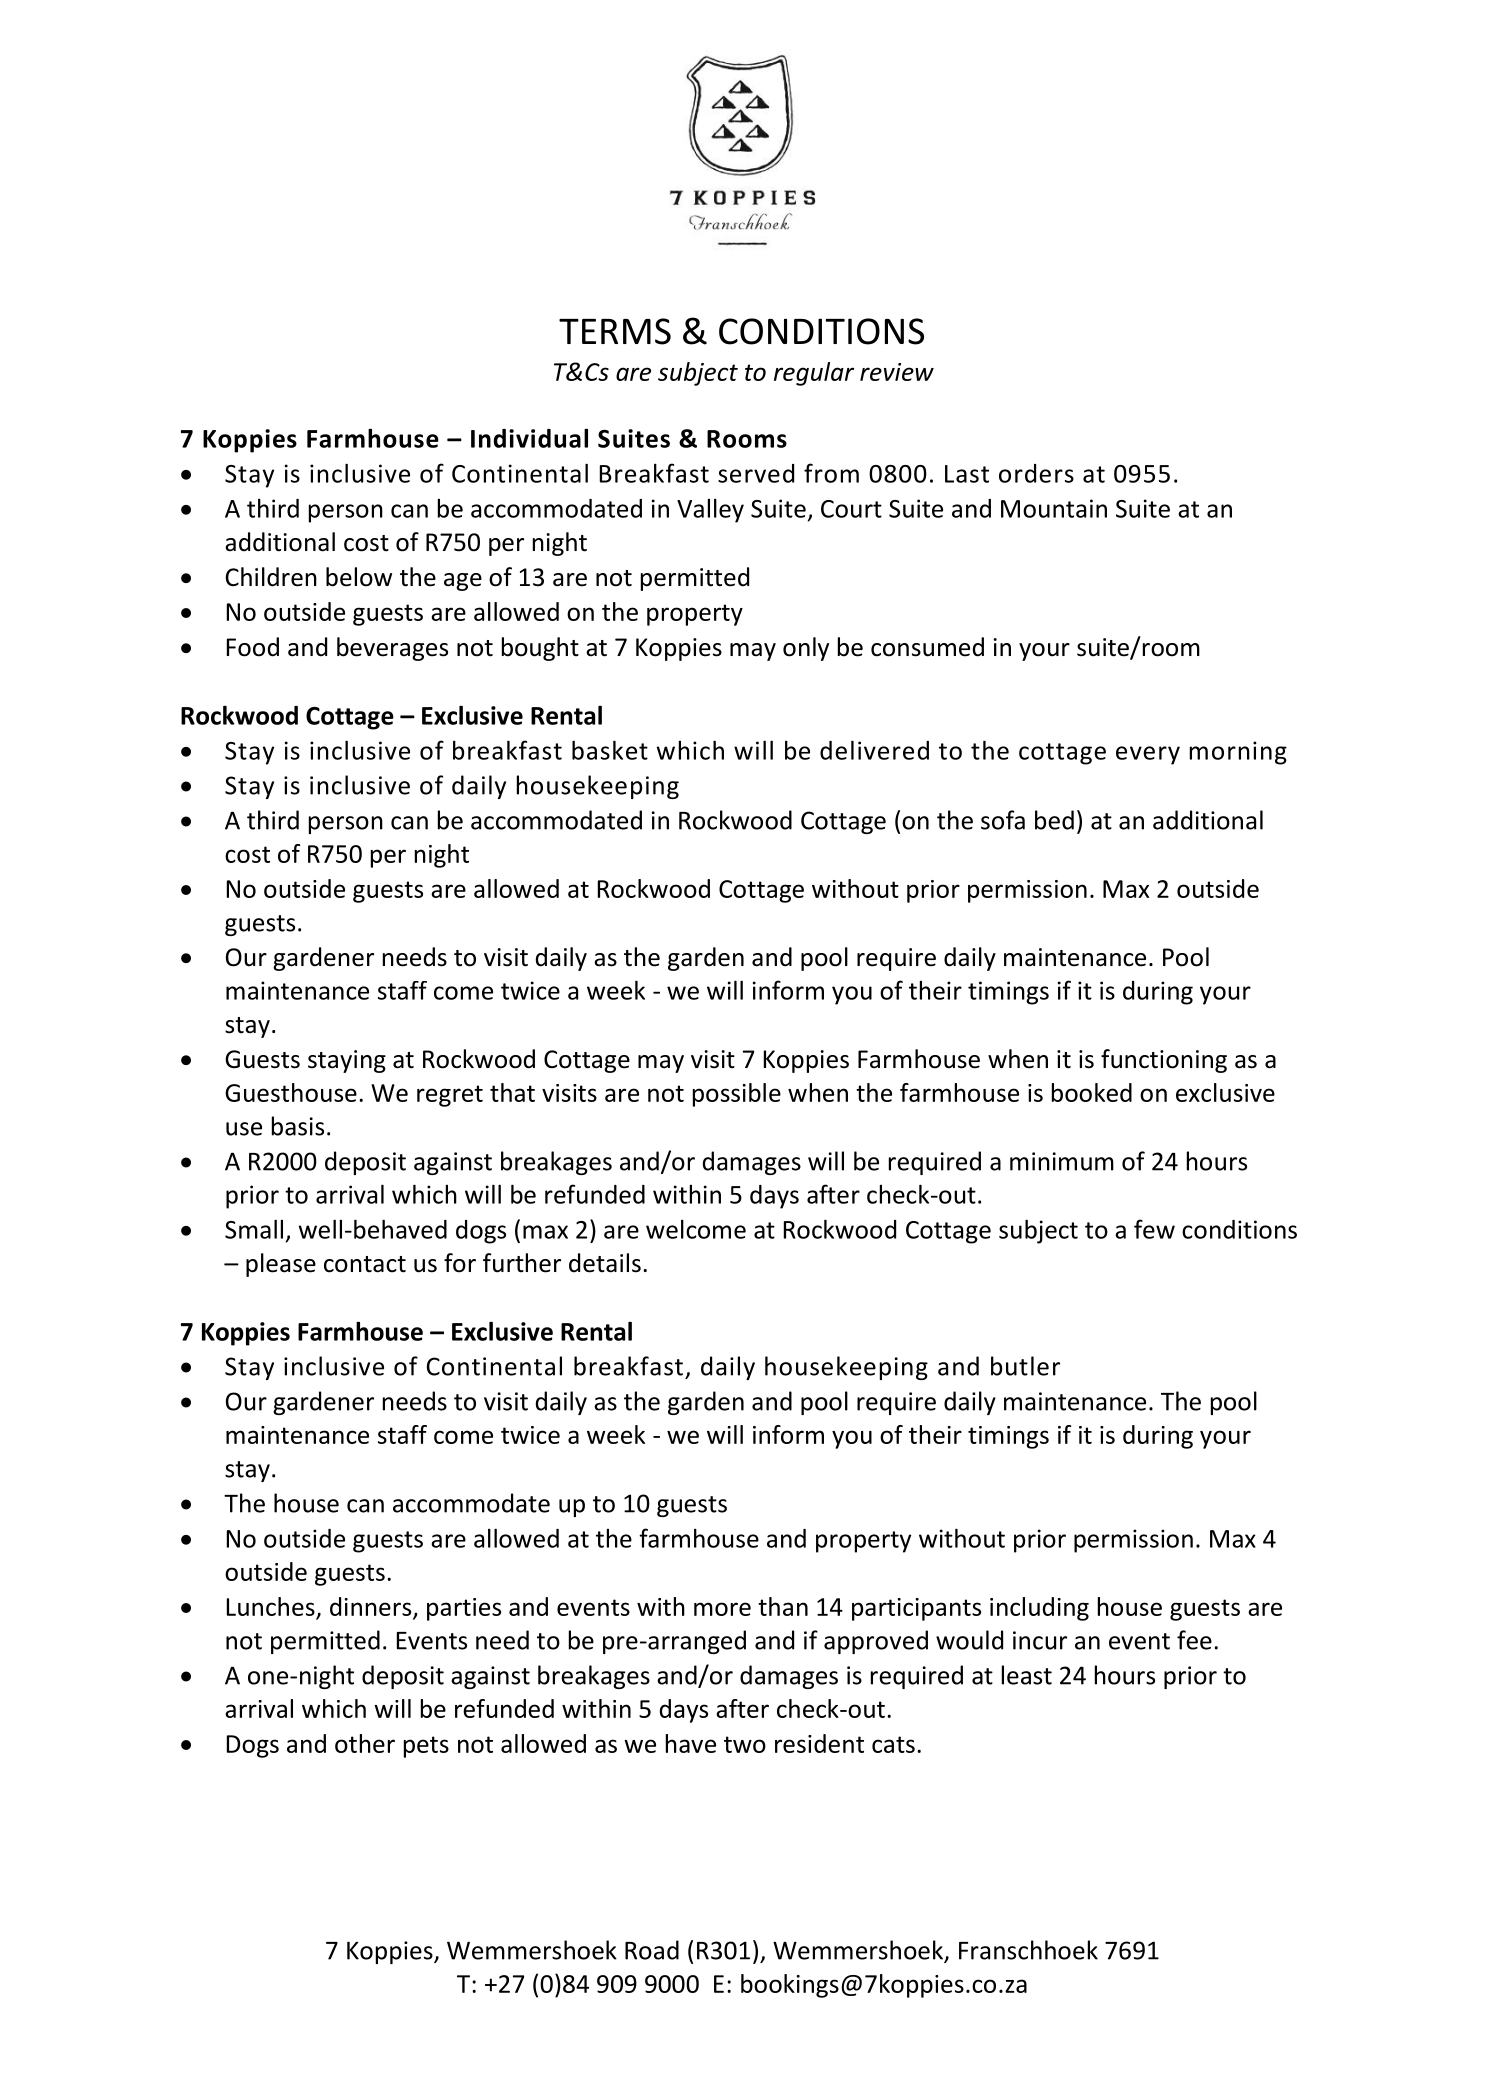  What do you see at coordinates (605, 1263) in the screenshot?
I see `details` at bounding box center [605, 1263].
